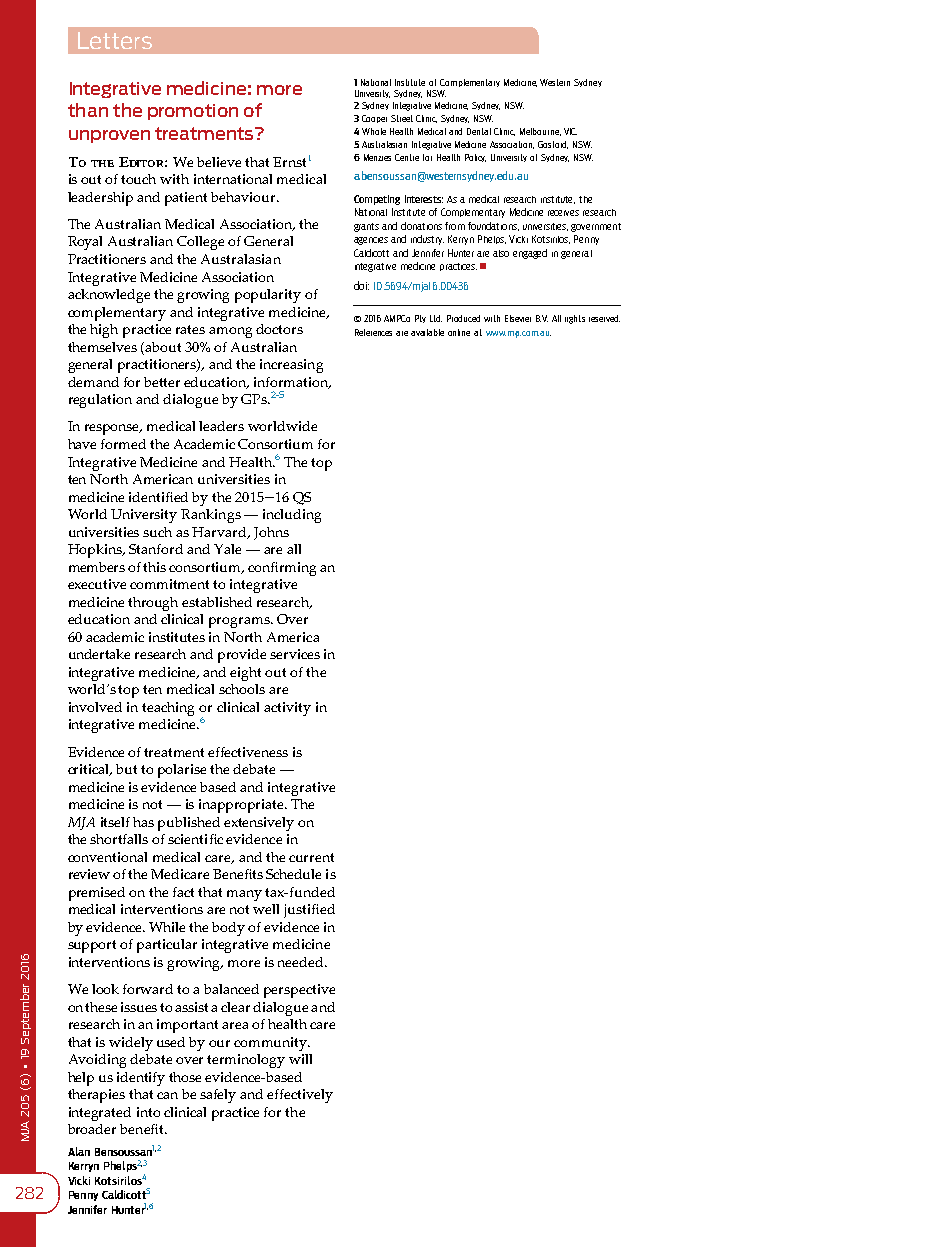 Image resolution: width=952 pixels, height=1247 pixels. I want to click on online, so click(459, 332).
